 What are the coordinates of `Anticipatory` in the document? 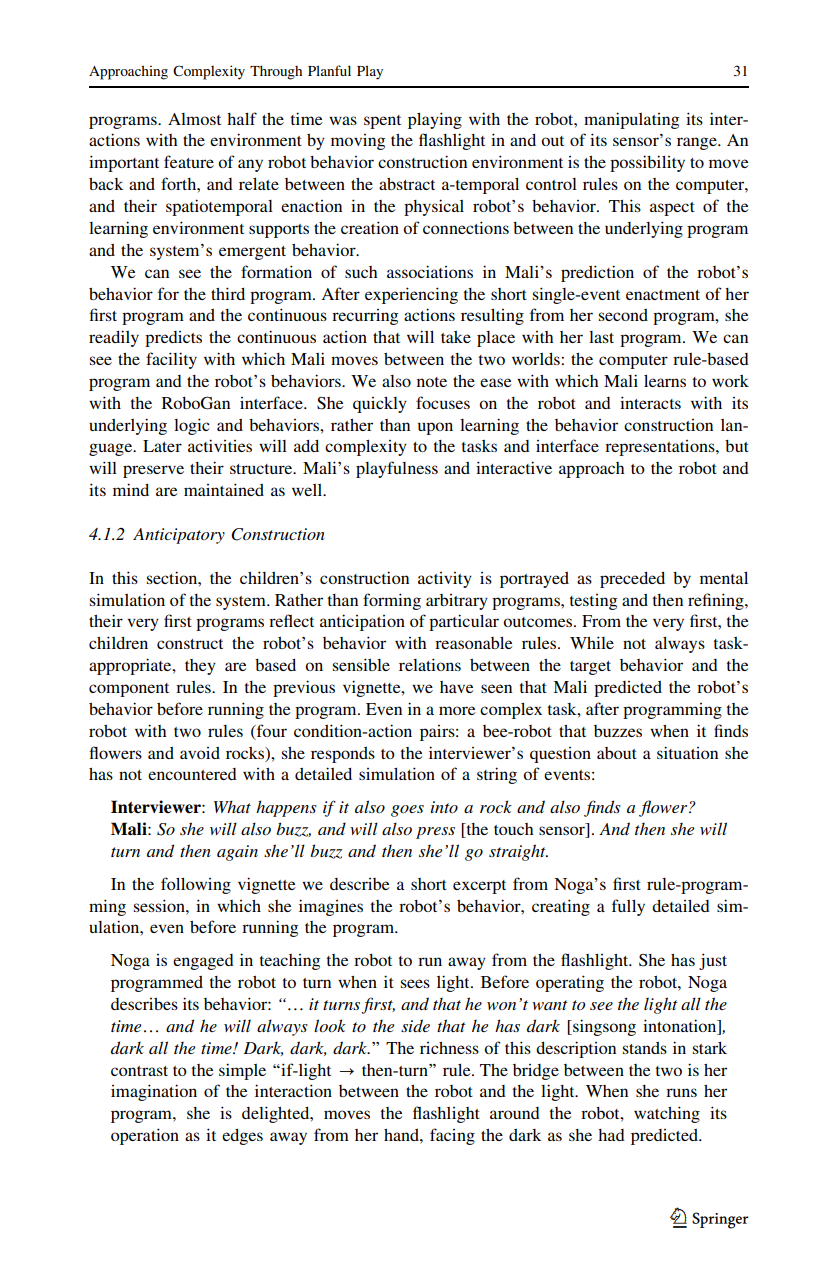 It's located at (179, 536).
